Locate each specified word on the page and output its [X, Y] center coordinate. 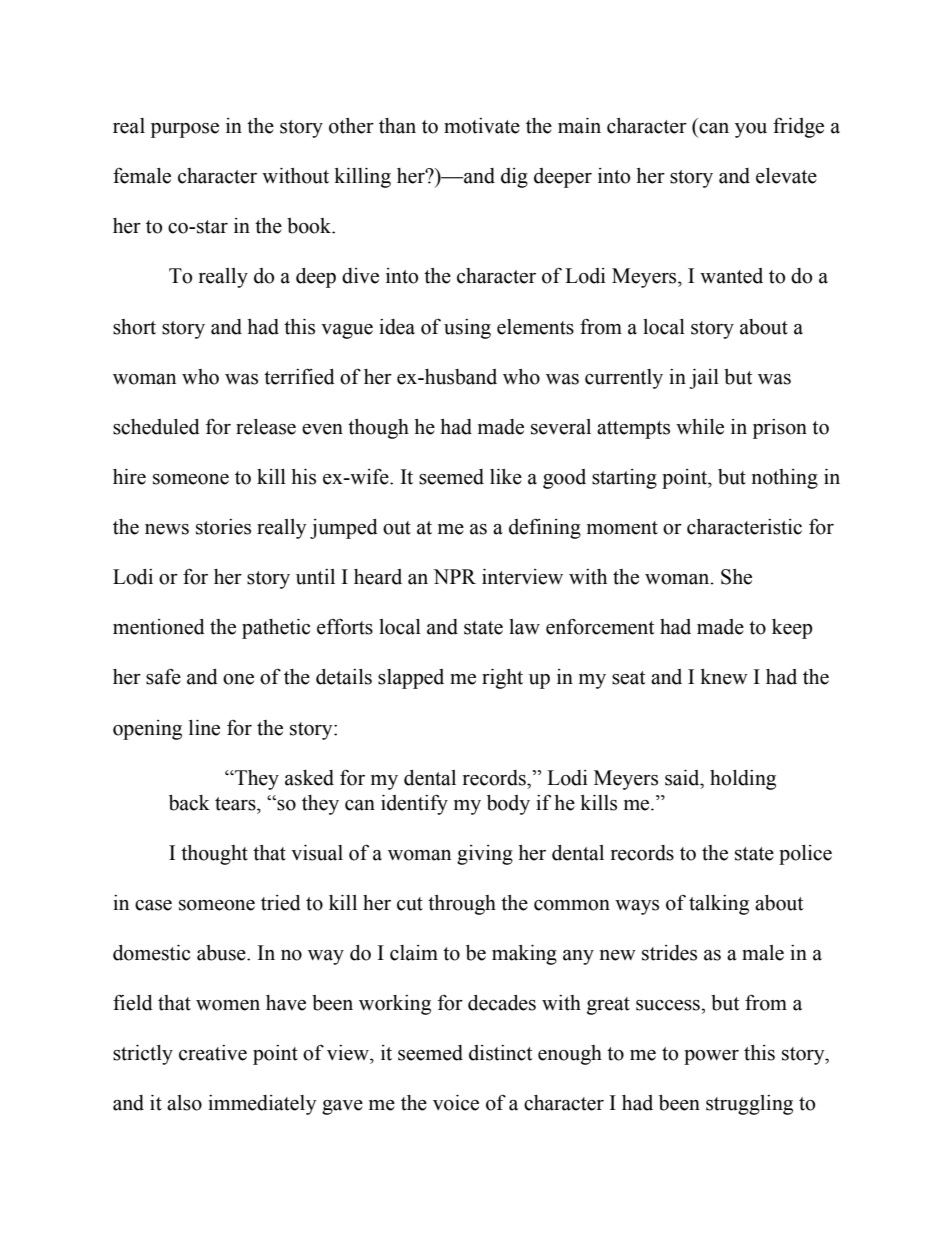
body [508, 805]
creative [213, 1053]
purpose [185, 130]
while [700, 427]
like [506, 477]
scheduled [156, 427]
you [751, 130]
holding [743, 780]
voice [456, 1103]
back [189, 803]
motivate [482, 126]
